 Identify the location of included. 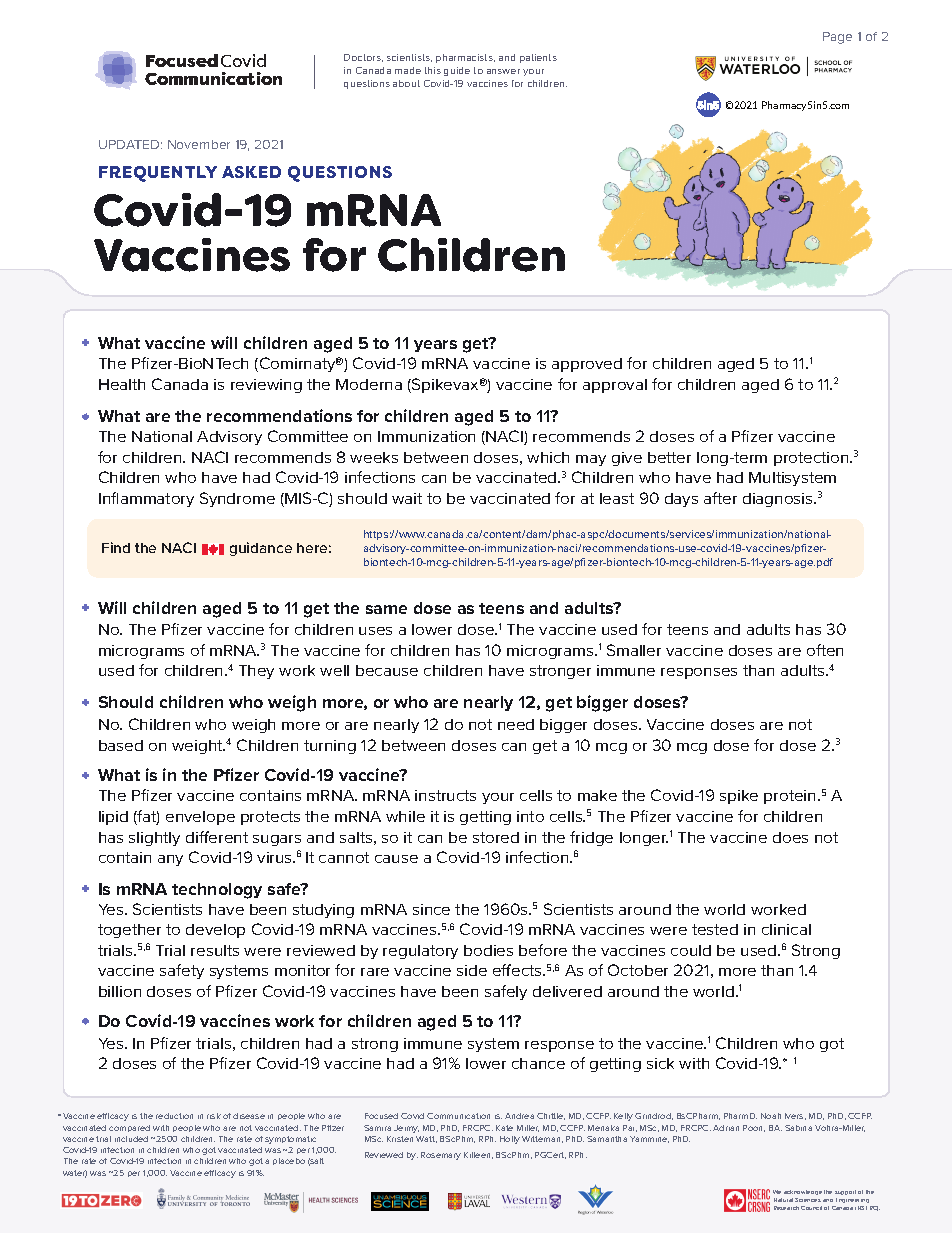
(131, 1139).
